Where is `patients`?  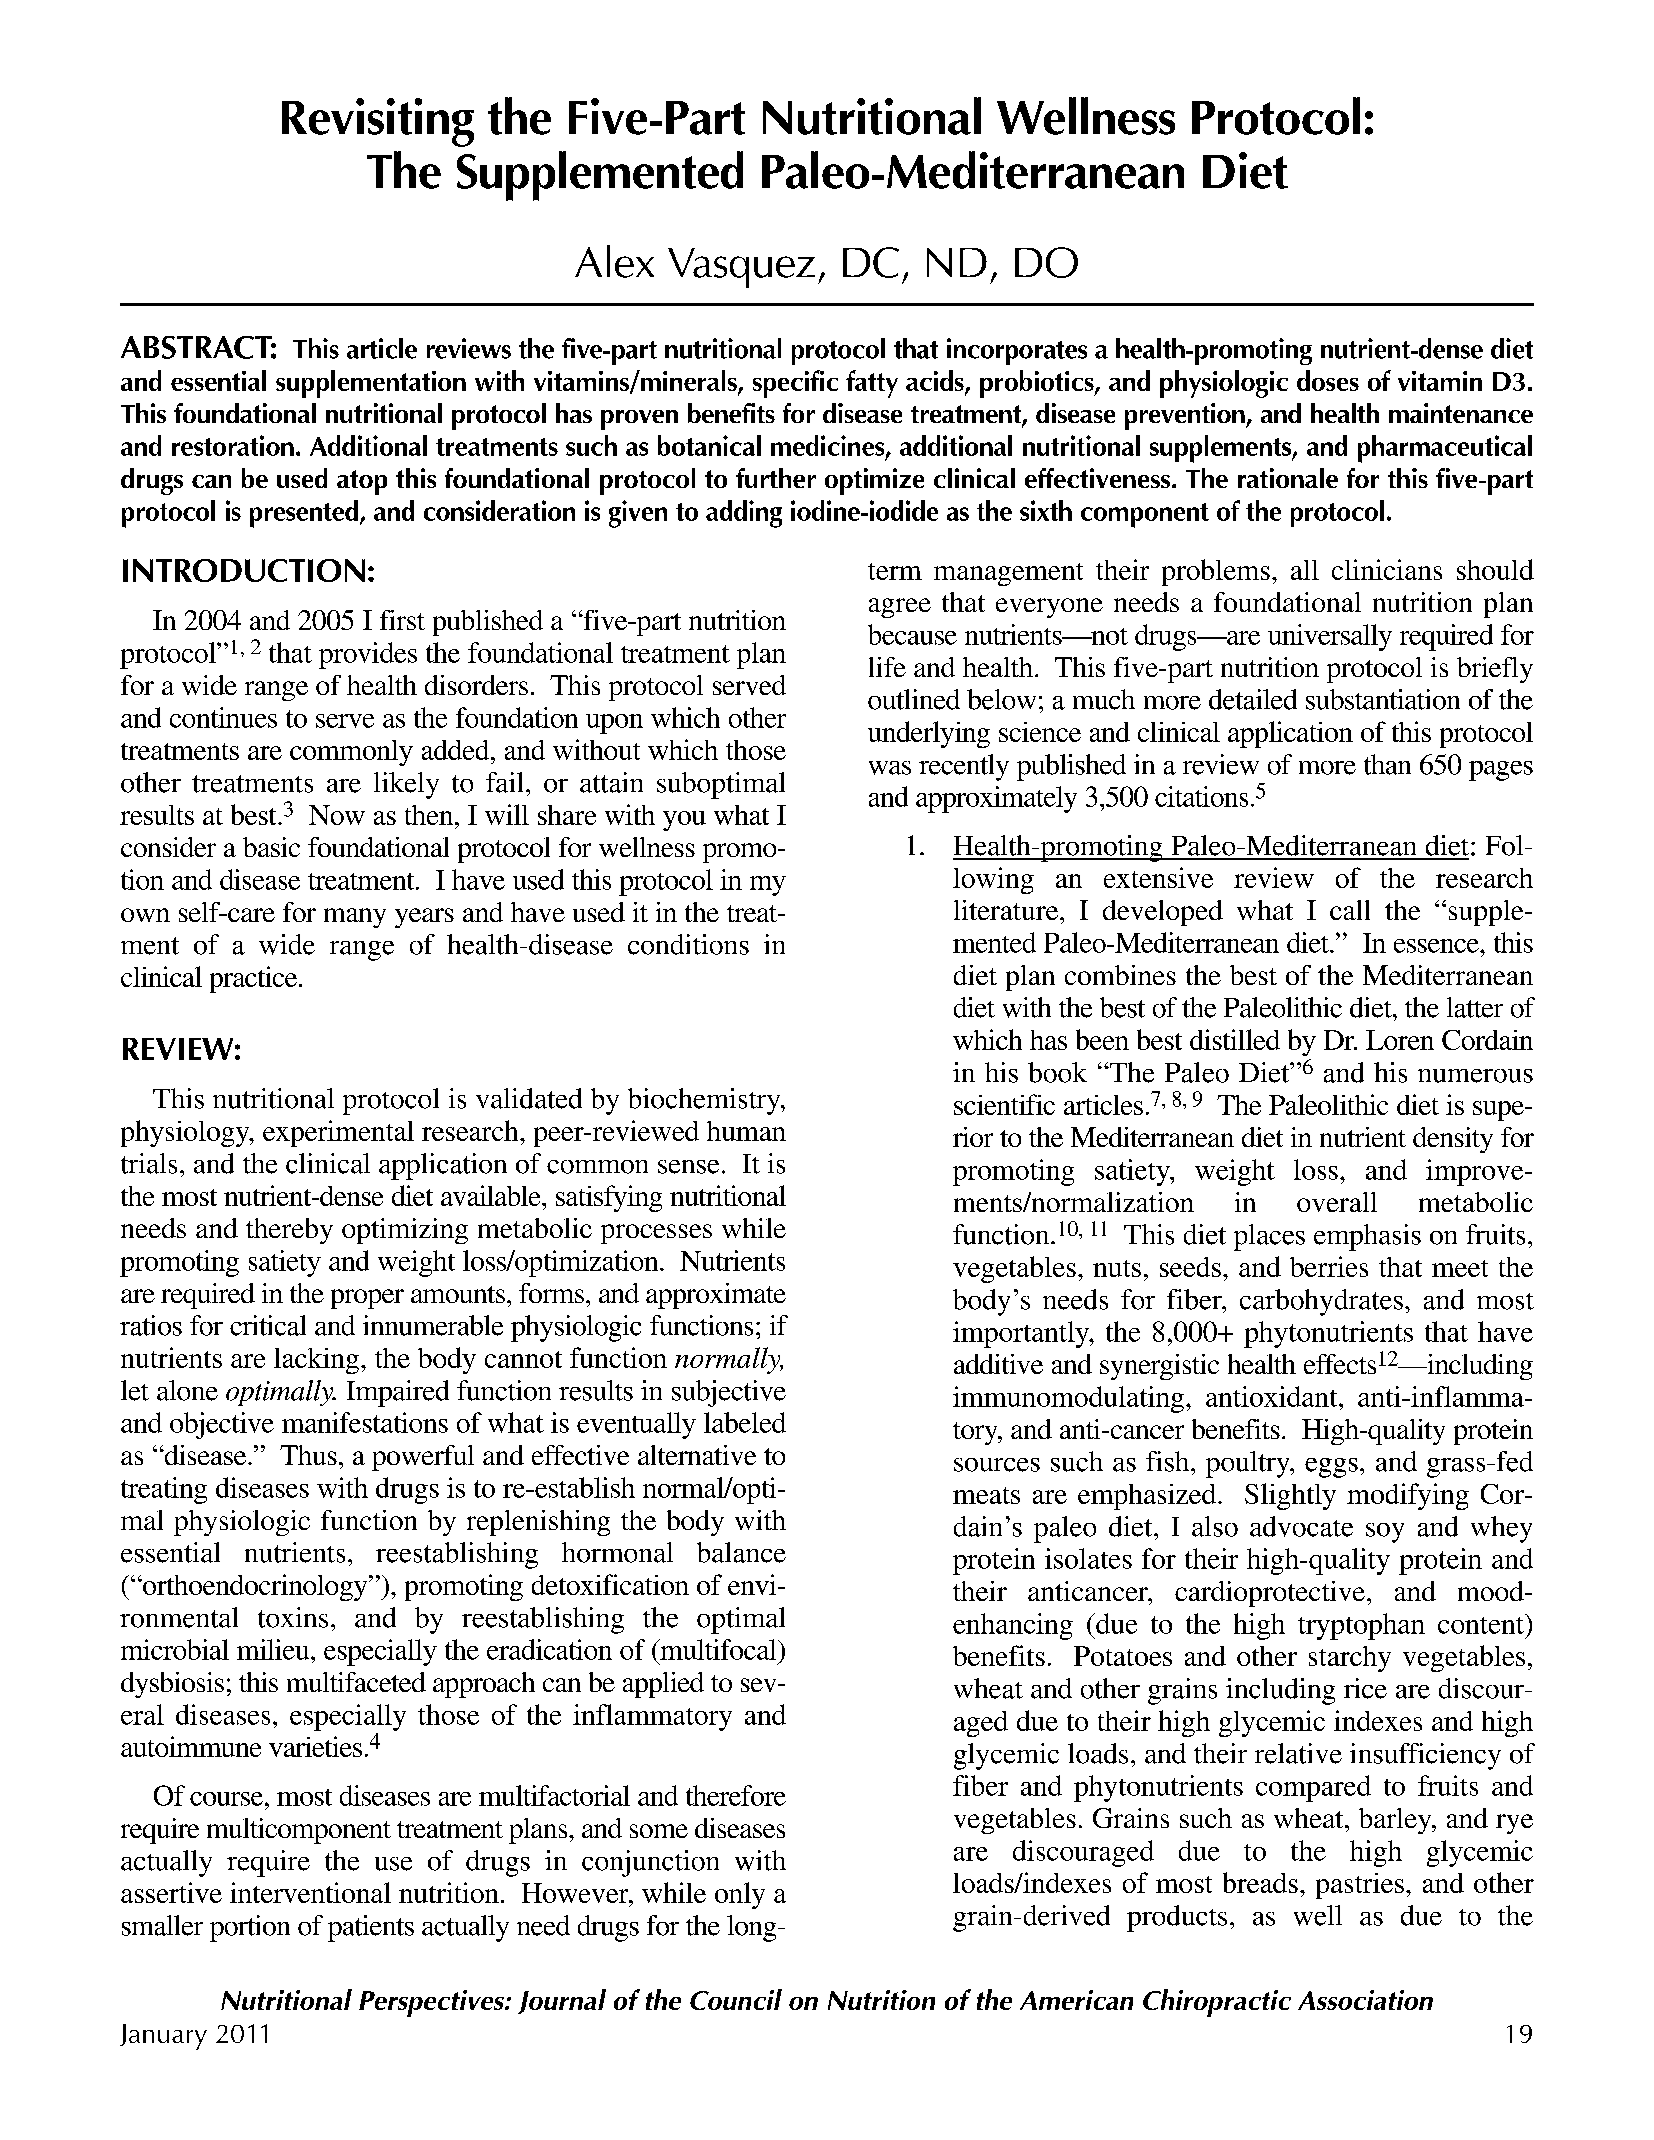
patients is located at coordinates (371, 1928).
